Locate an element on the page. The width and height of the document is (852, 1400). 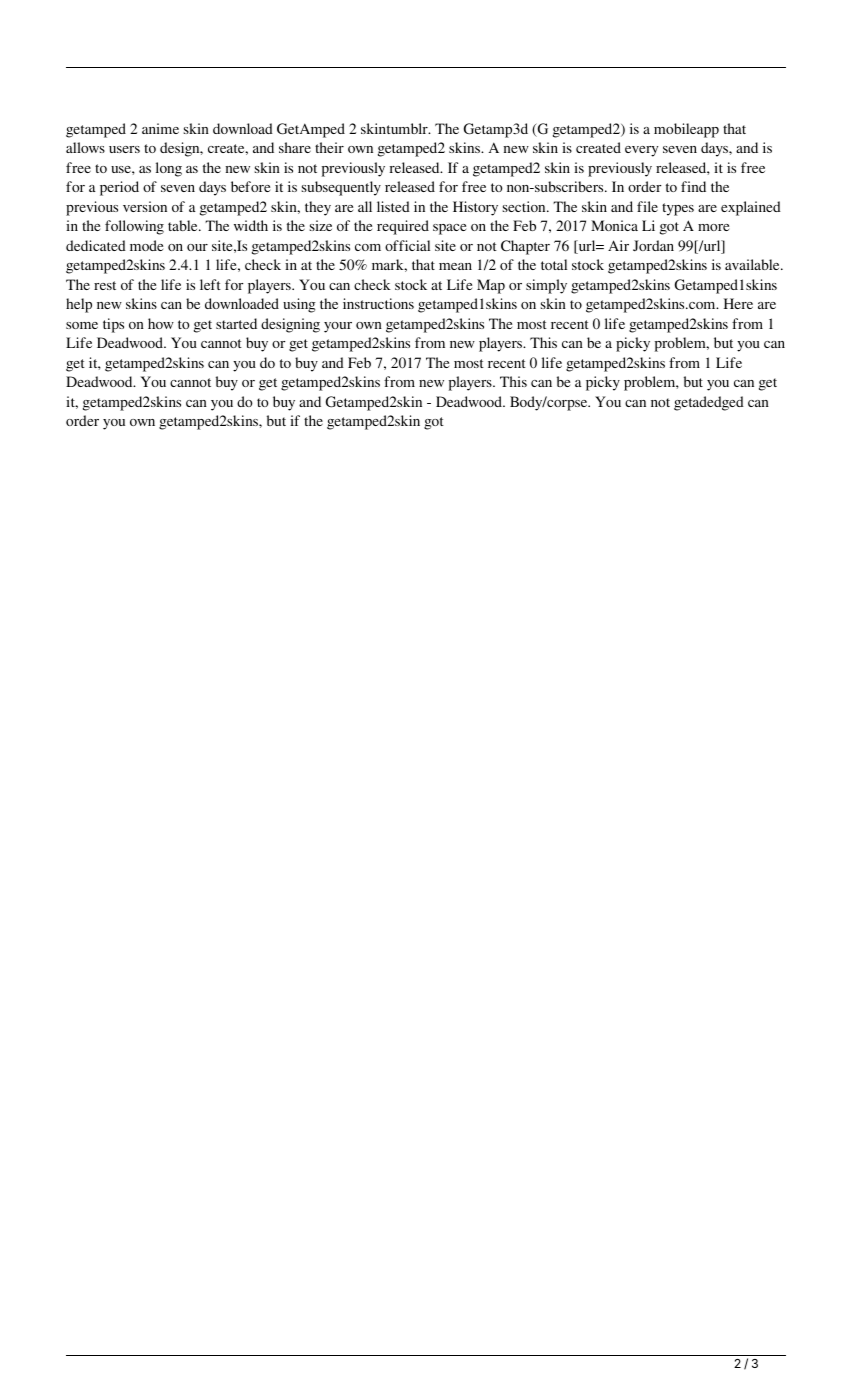
every is located at coordinates (641, 151).
